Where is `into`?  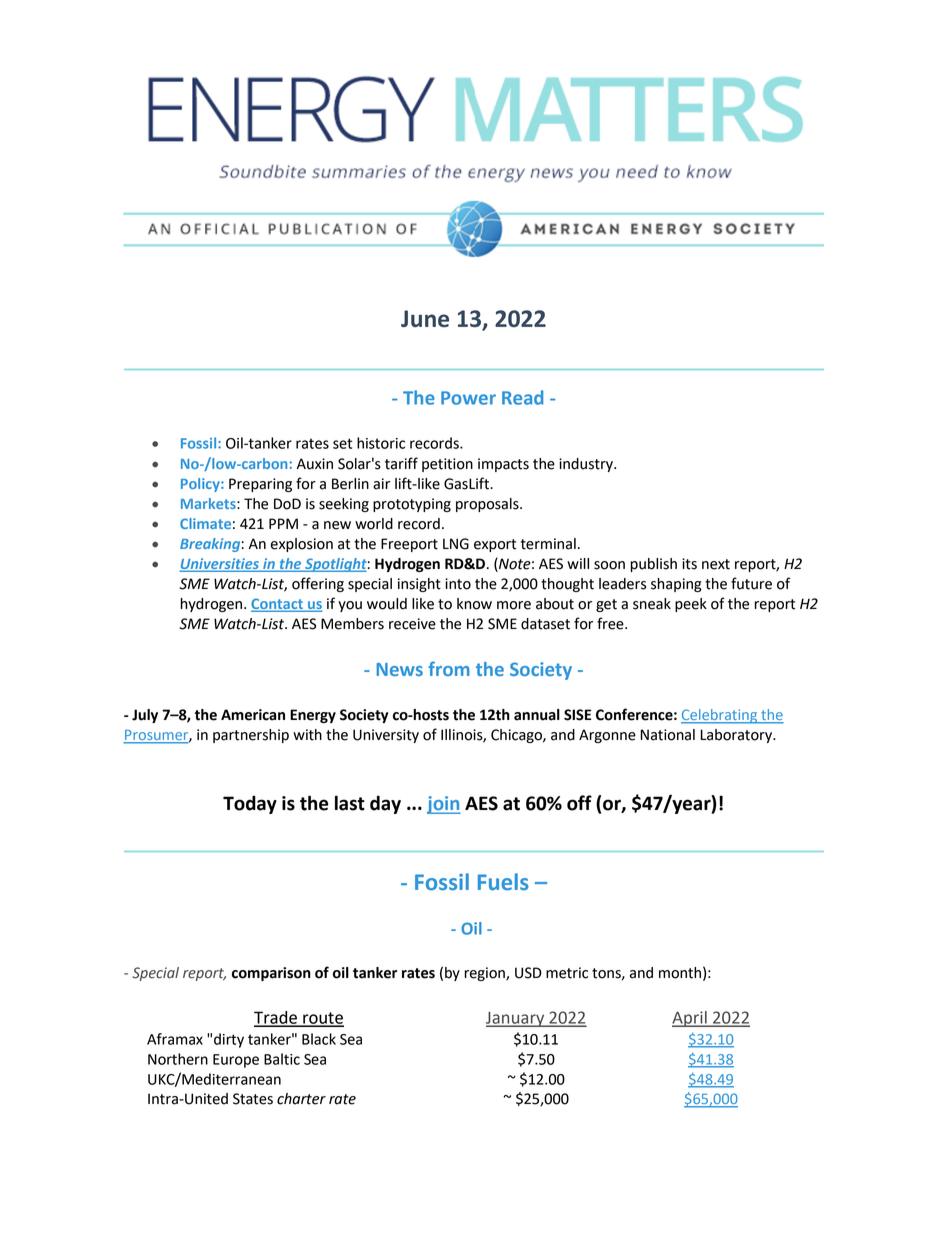
into is located at coordinates (458, 584).
